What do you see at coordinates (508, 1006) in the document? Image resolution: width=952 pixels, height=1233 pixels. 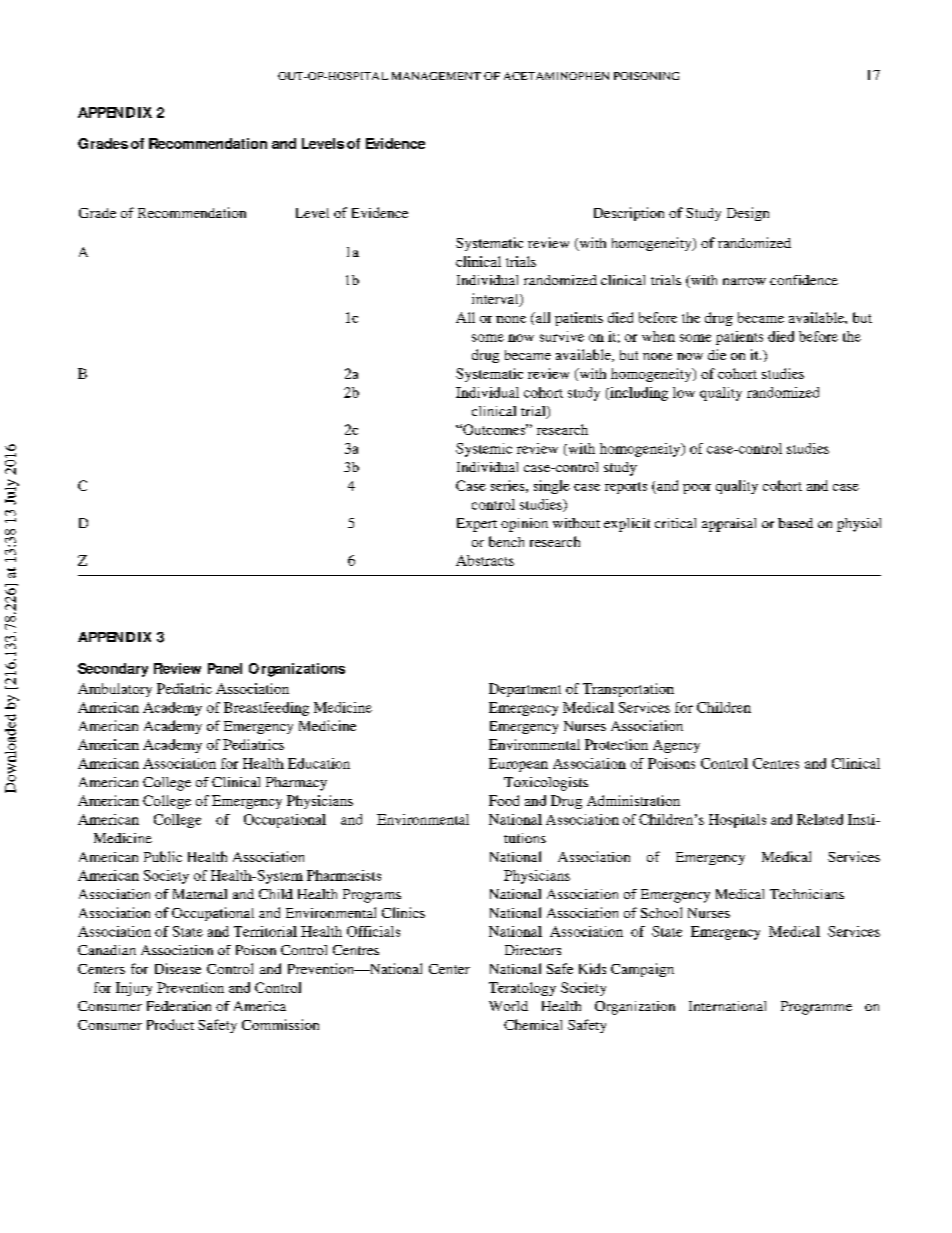 I see `World` at bounding box center [508, 1006].
